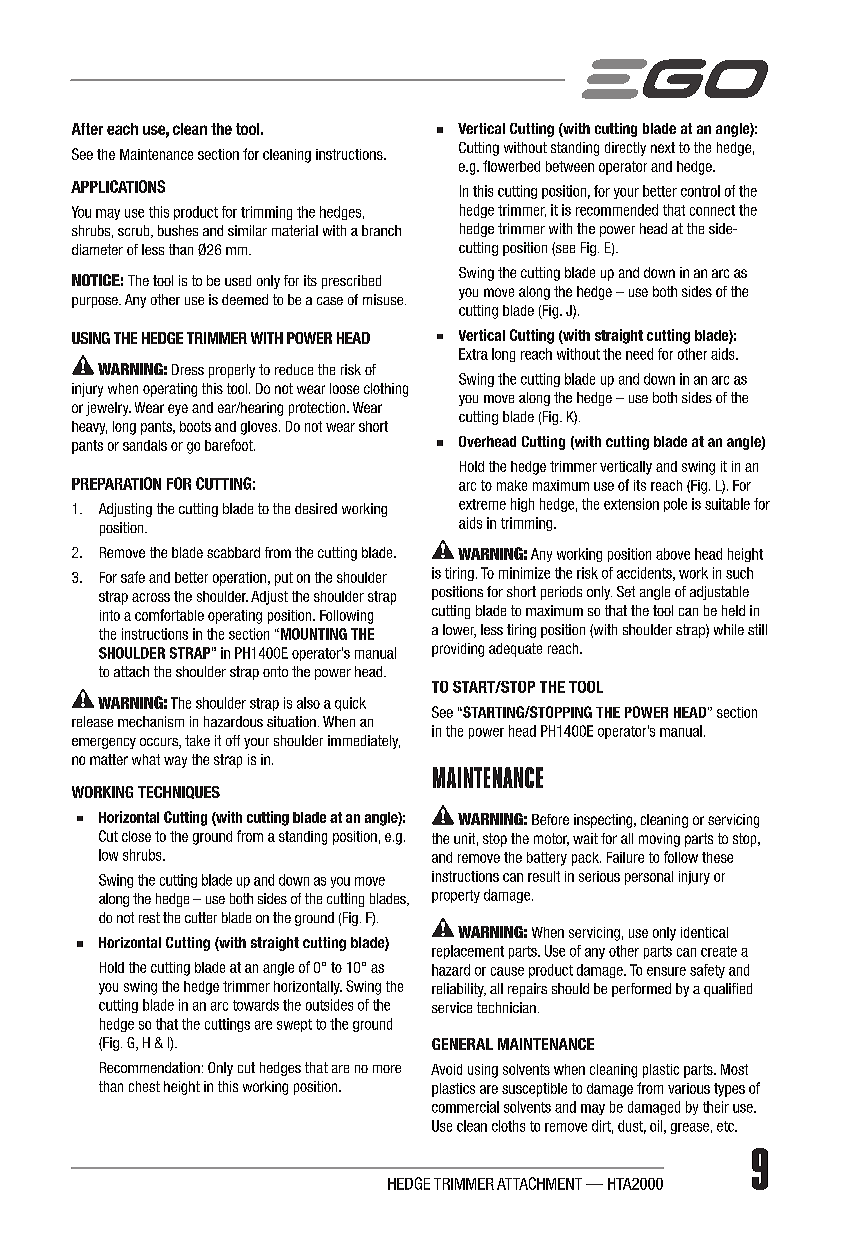 This screenshot has width=848, height=1249. Describe the element at coordinates (381, 230) in the screenshot. I see `branch` at that location.
